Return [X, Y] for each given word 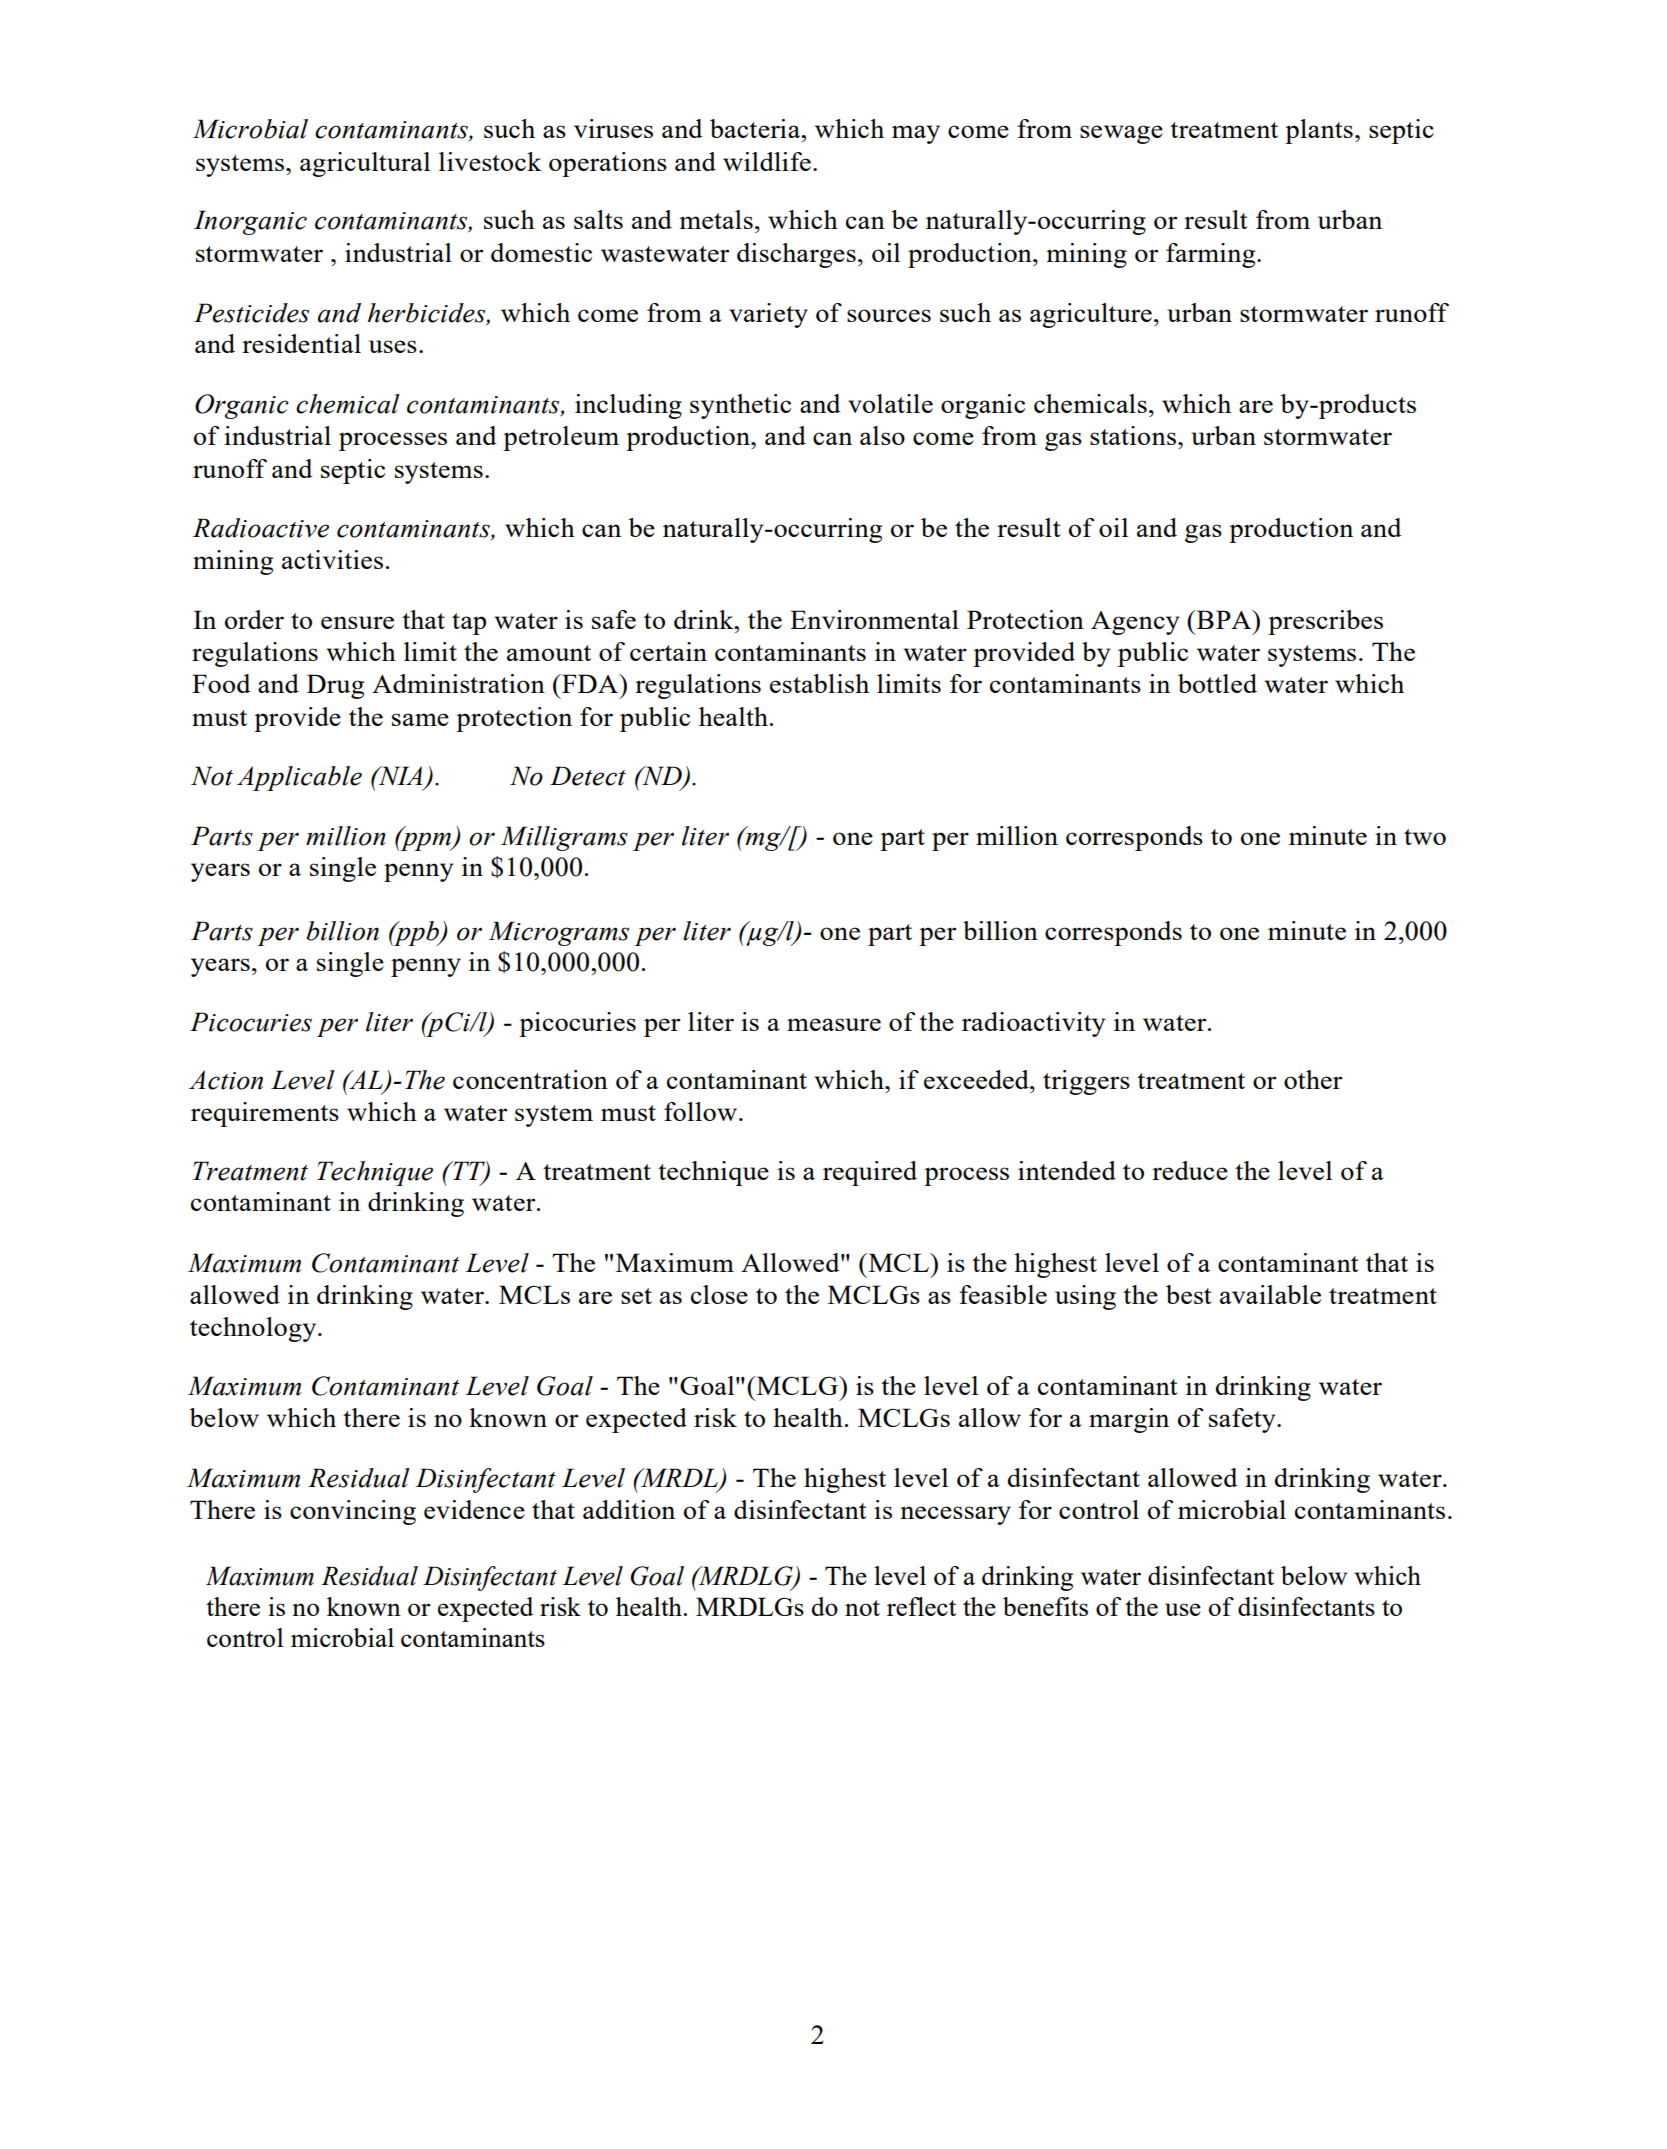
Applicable [299, 778]
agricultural [365, 164]
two [1425, 837]
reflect [921, 1606]
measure [834, 1024]
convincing [353, 1512]
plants [1319, 131]
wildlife [767, 161]
